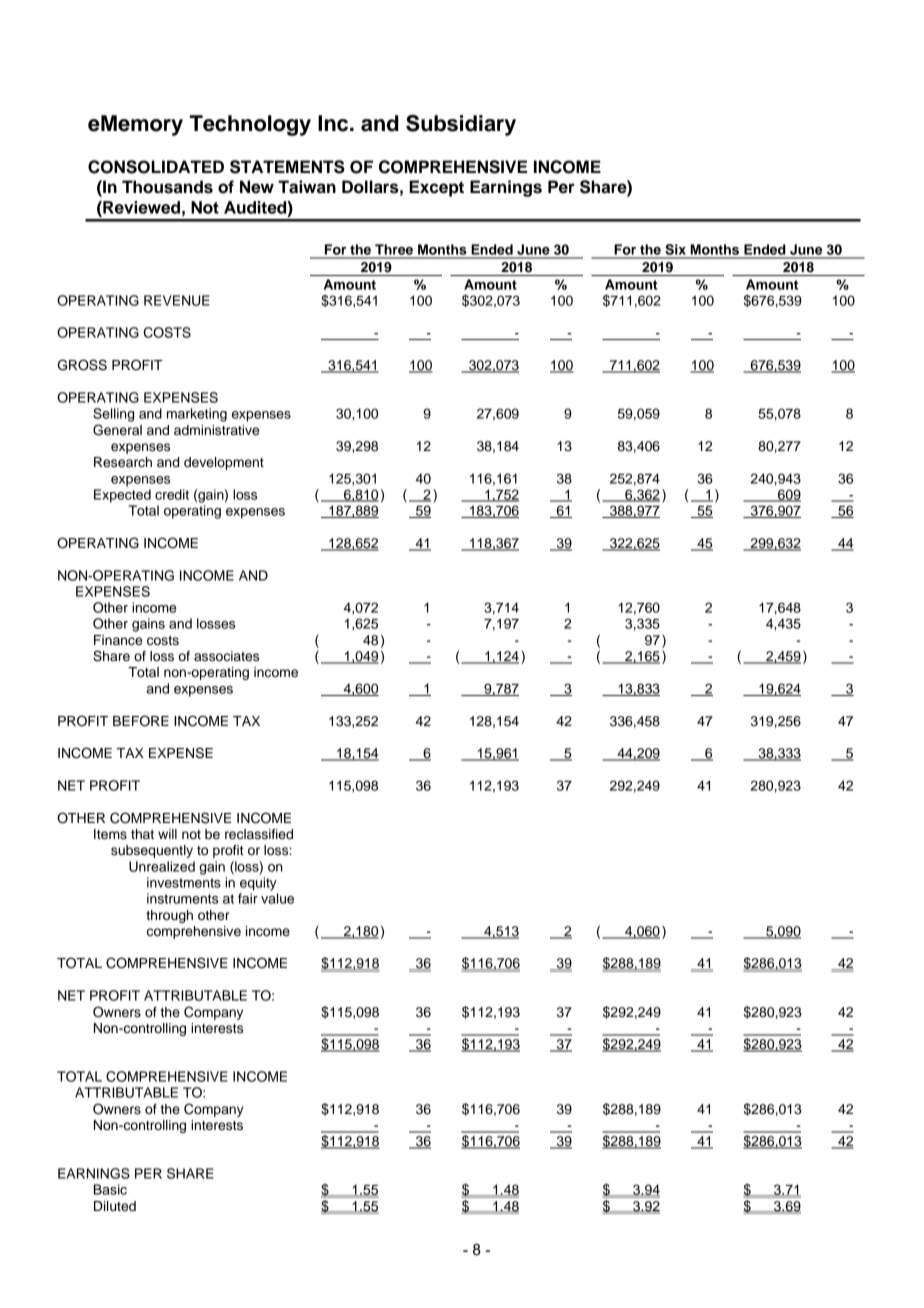 Image resolution: width=924 pixels, height=1308 pixels. I want to click on STATEMENTS, so click(287, 167).
